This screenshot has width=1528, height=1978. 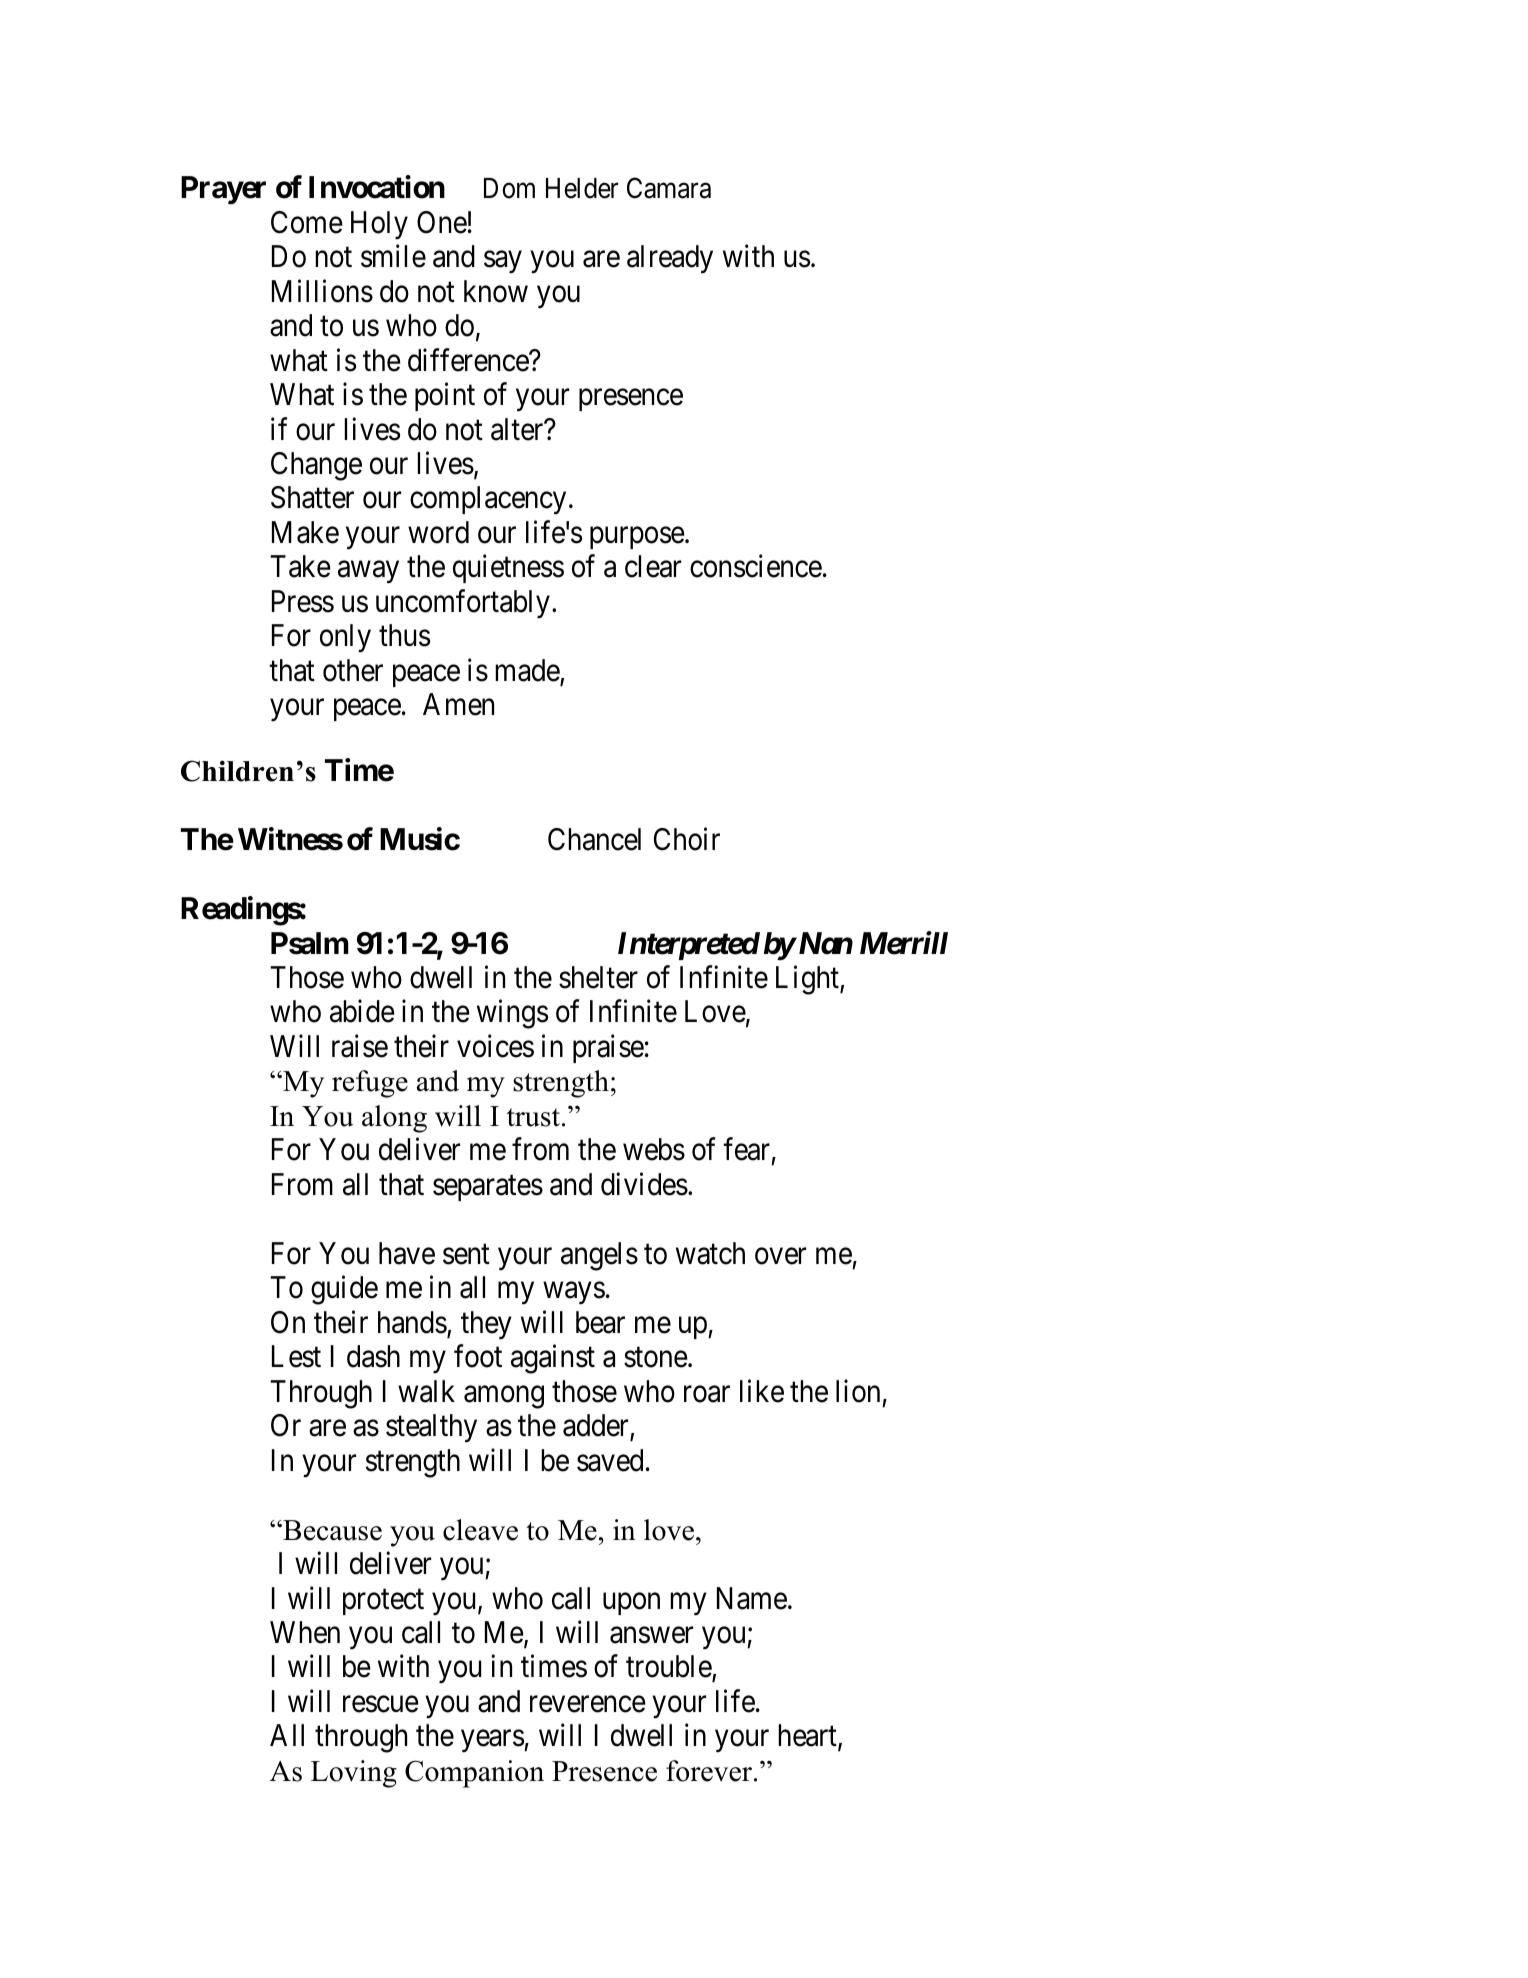 I want to click on Loving, so click(x=354, y=1774).
